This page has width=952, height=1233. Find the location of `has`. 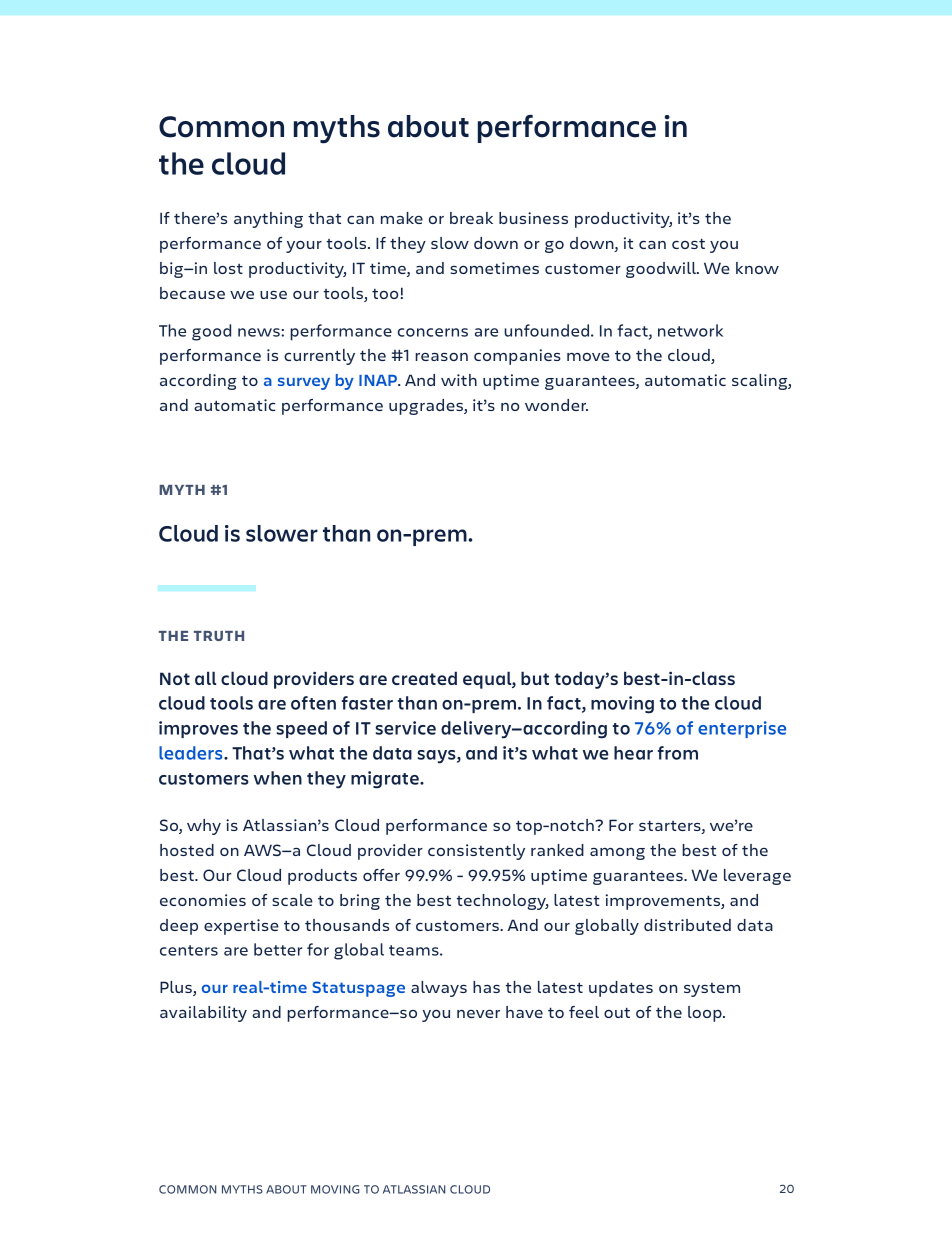

has is located at coordinates (486, 987).
